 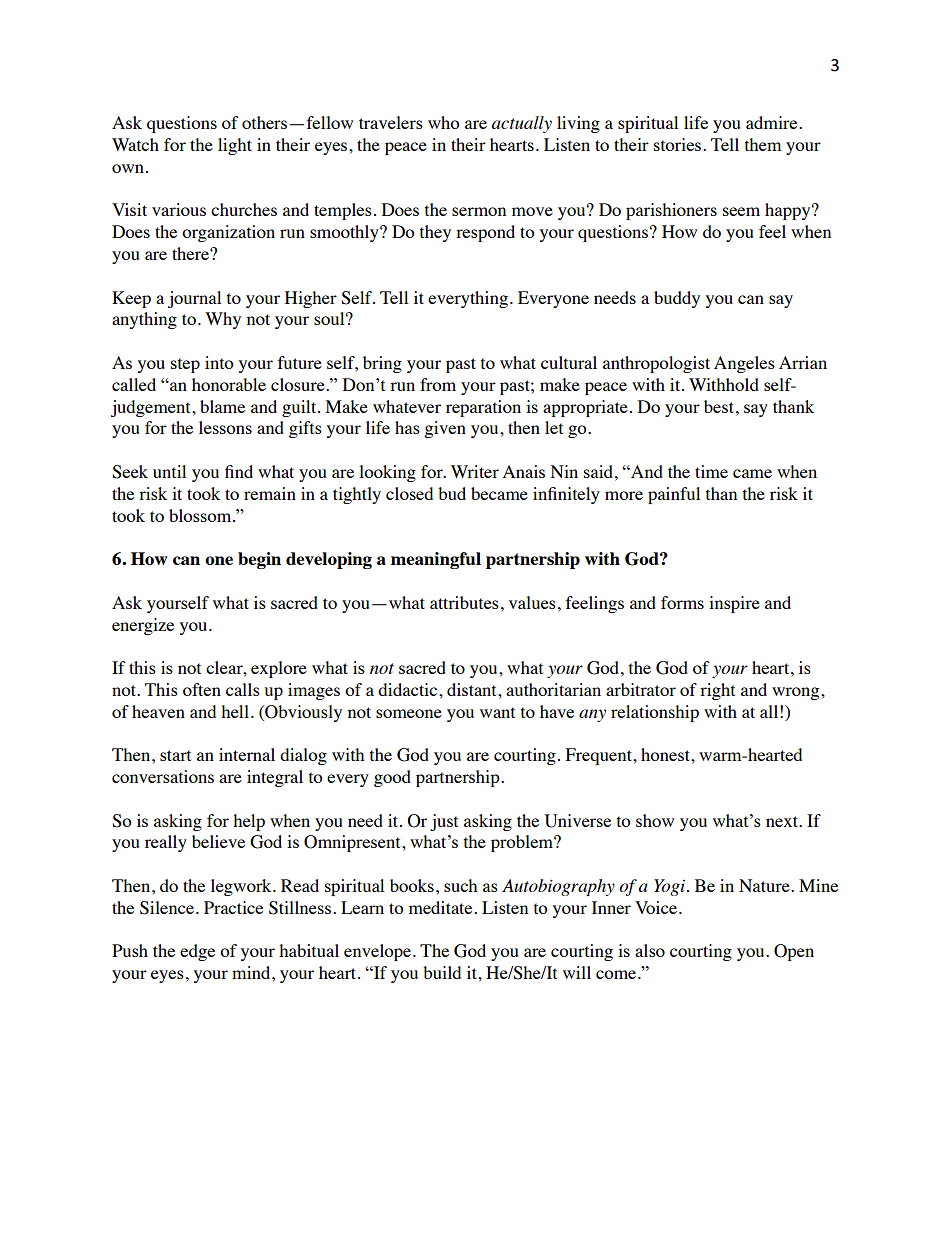 I want to click on who, so click(x=444, y=122).
